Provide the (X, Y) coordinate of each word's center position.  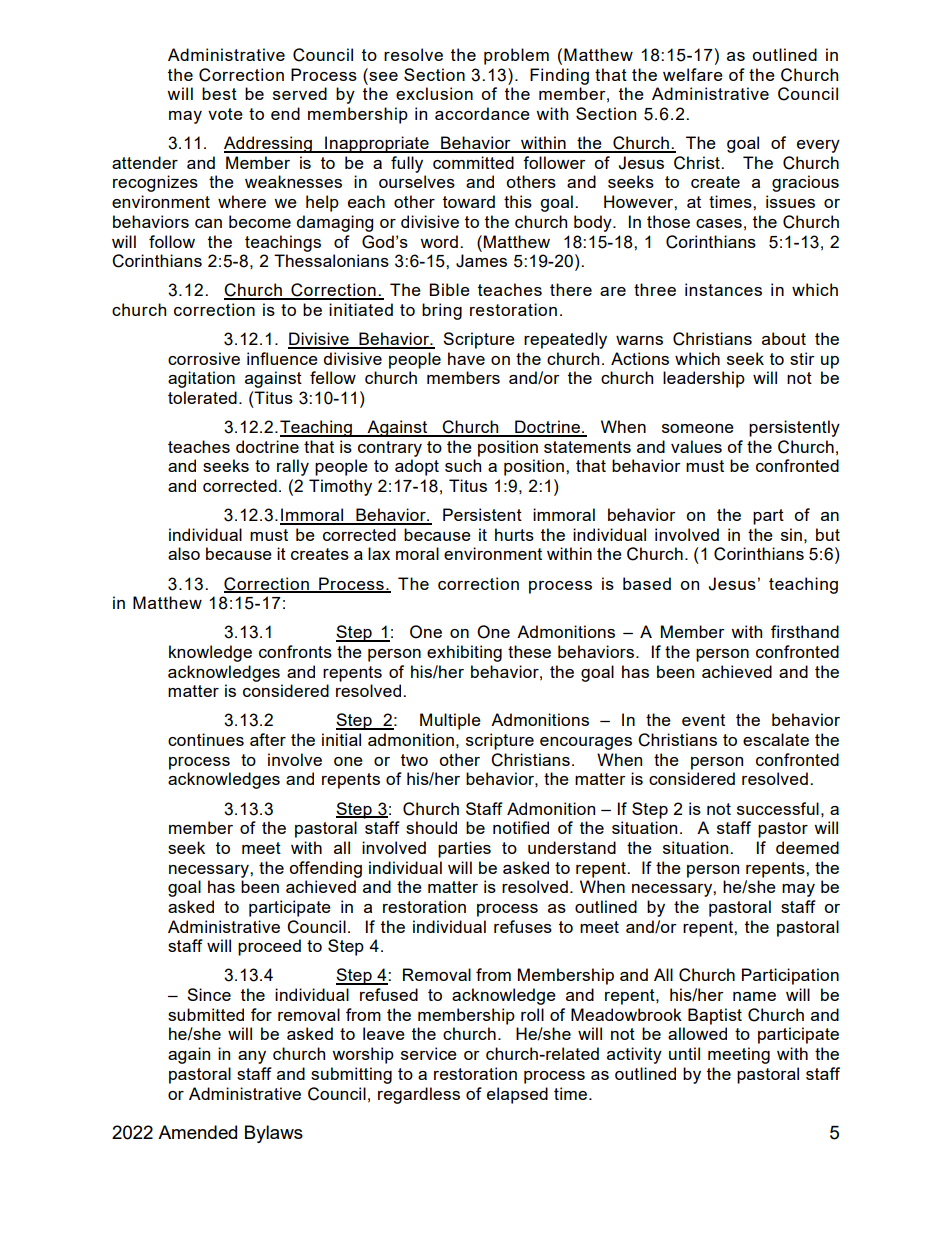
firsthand (805, 631)
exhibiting (464, 653)
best (219, 93)
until (684, 1053)
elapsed (517, 1095)
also (184, 553)
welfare (693, 74)
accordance (482, 113)
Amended (197, 1132)
